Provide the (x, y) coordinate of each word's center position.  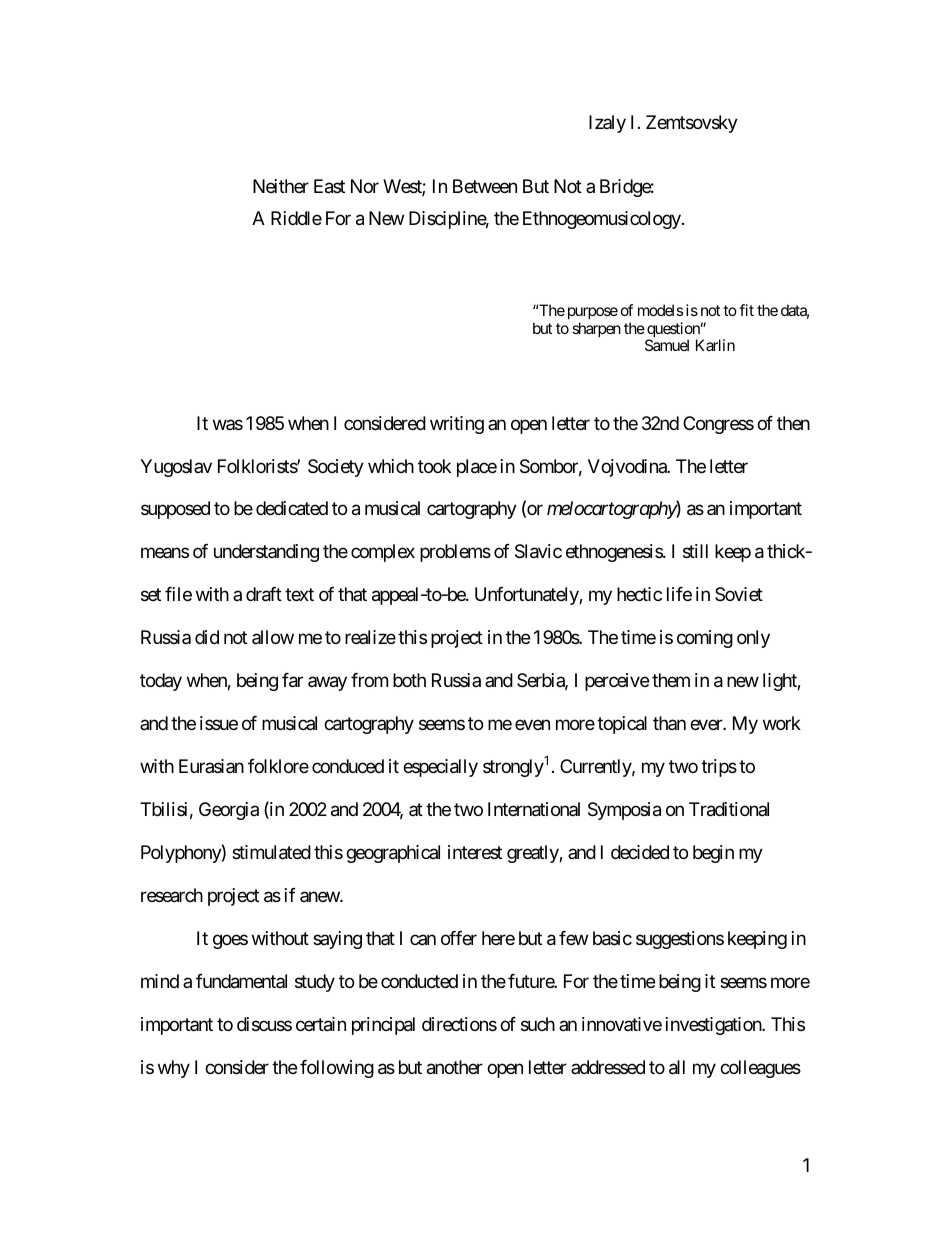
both (409, 680)
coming (705, 639)
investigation (714, 1026)
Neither (281, 186)
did (207, 637)
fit (746, 310)
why (174, 1069)
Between (485, 186)
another (455, 1067)
